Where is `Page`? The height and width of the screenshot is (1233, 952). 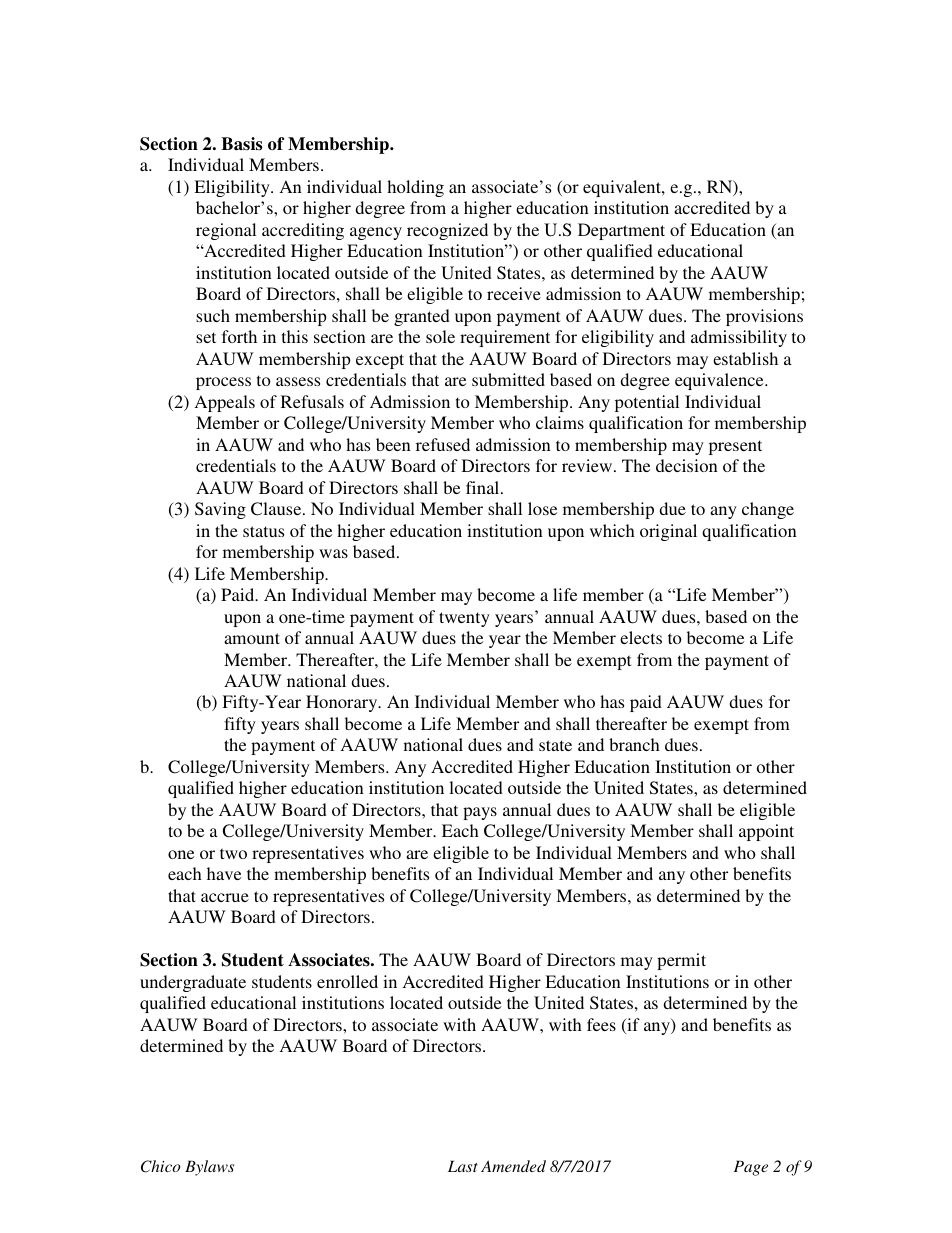 Page is located at coordinates (751, 1168).
